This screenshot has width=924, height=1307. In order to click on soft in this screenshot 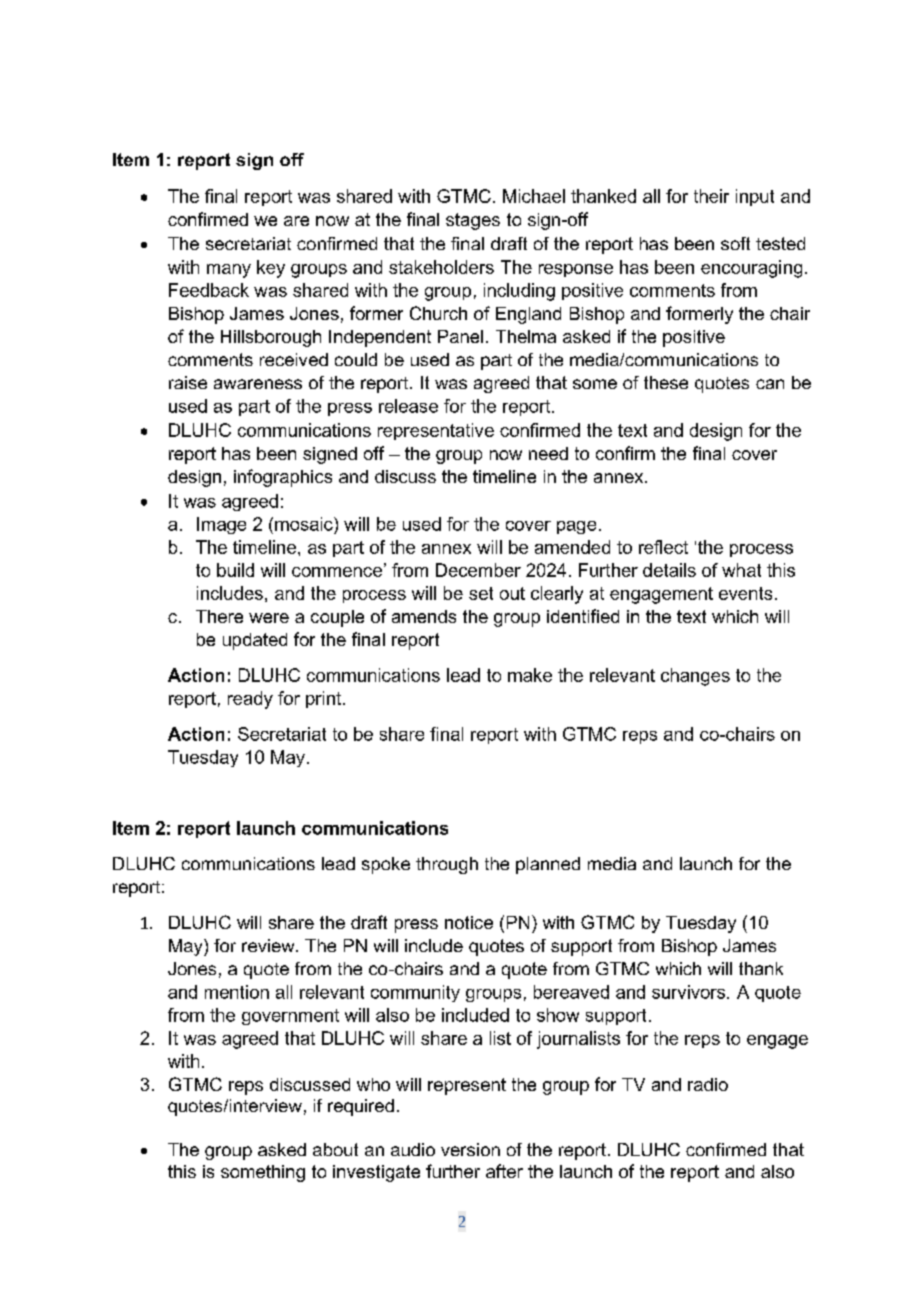, I will do `click(735, 243)`.
